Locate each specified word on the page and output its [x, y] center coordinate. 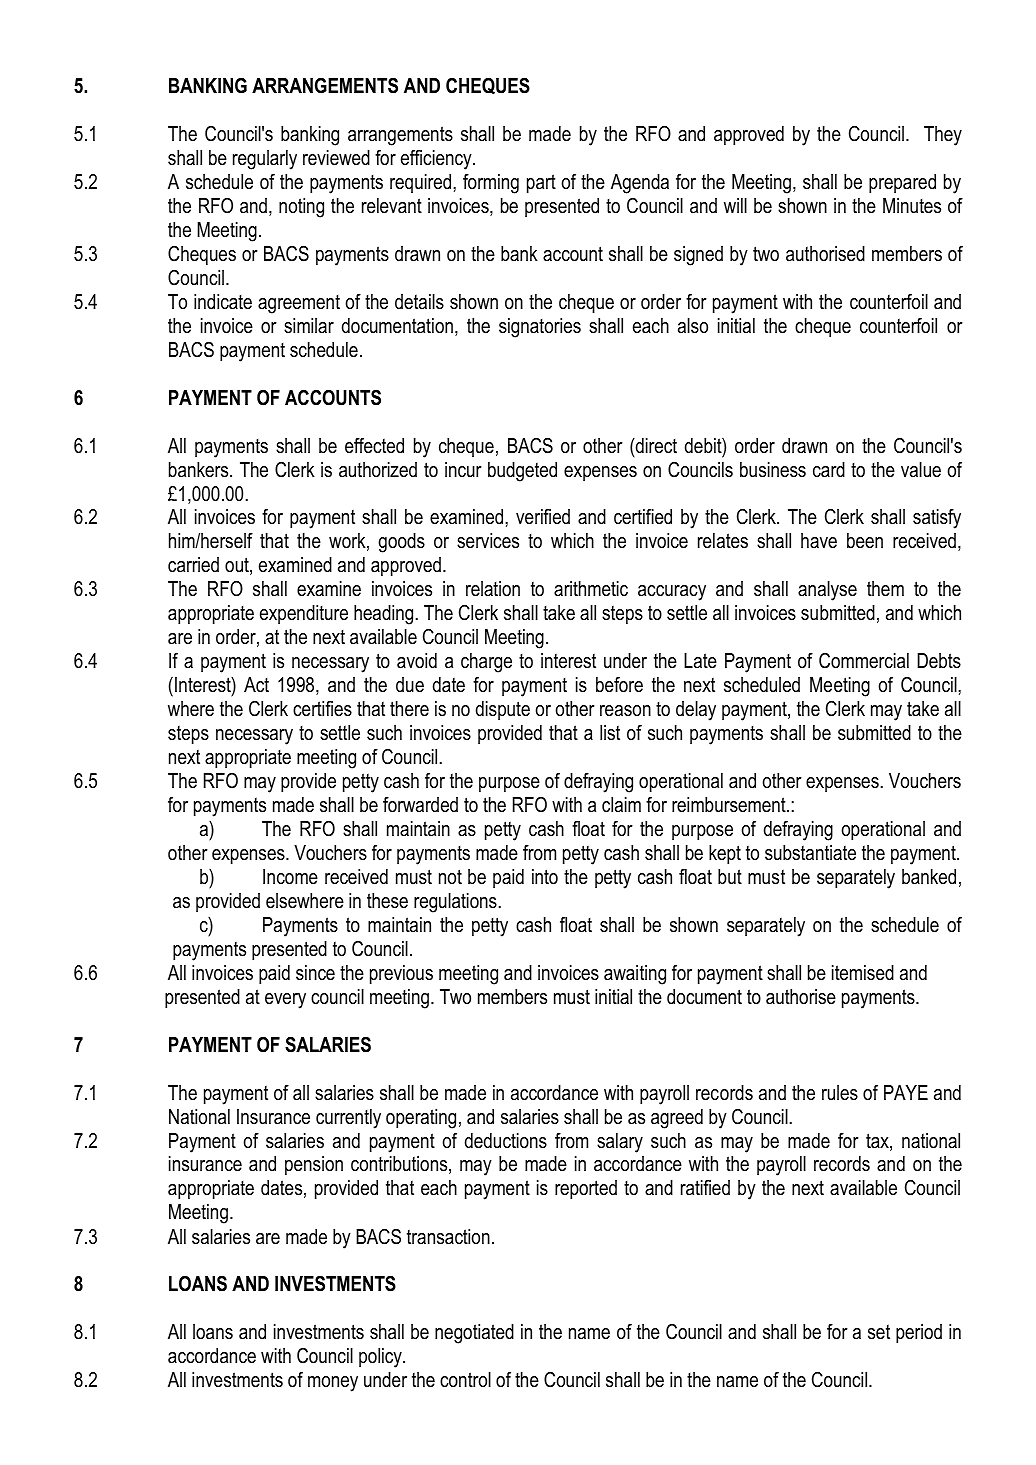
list [610, 733]
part [541, 183]
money [333, 1384]
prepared [902, 183]
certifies [322, 709]
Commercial [864, 661]
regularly [265, 160]
